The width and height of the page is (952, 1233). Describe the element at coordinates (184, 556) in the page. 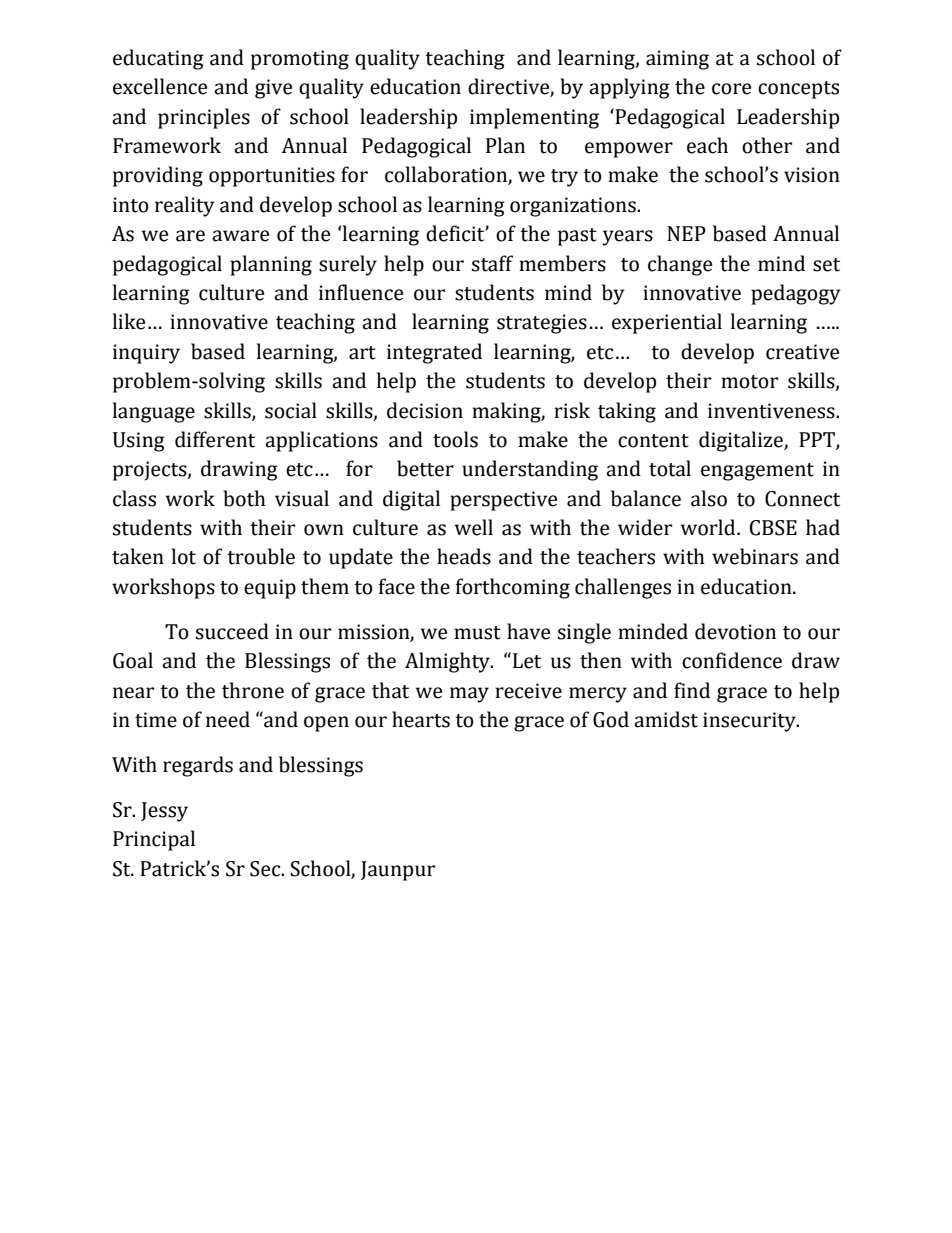

I see `lot` at that location.
